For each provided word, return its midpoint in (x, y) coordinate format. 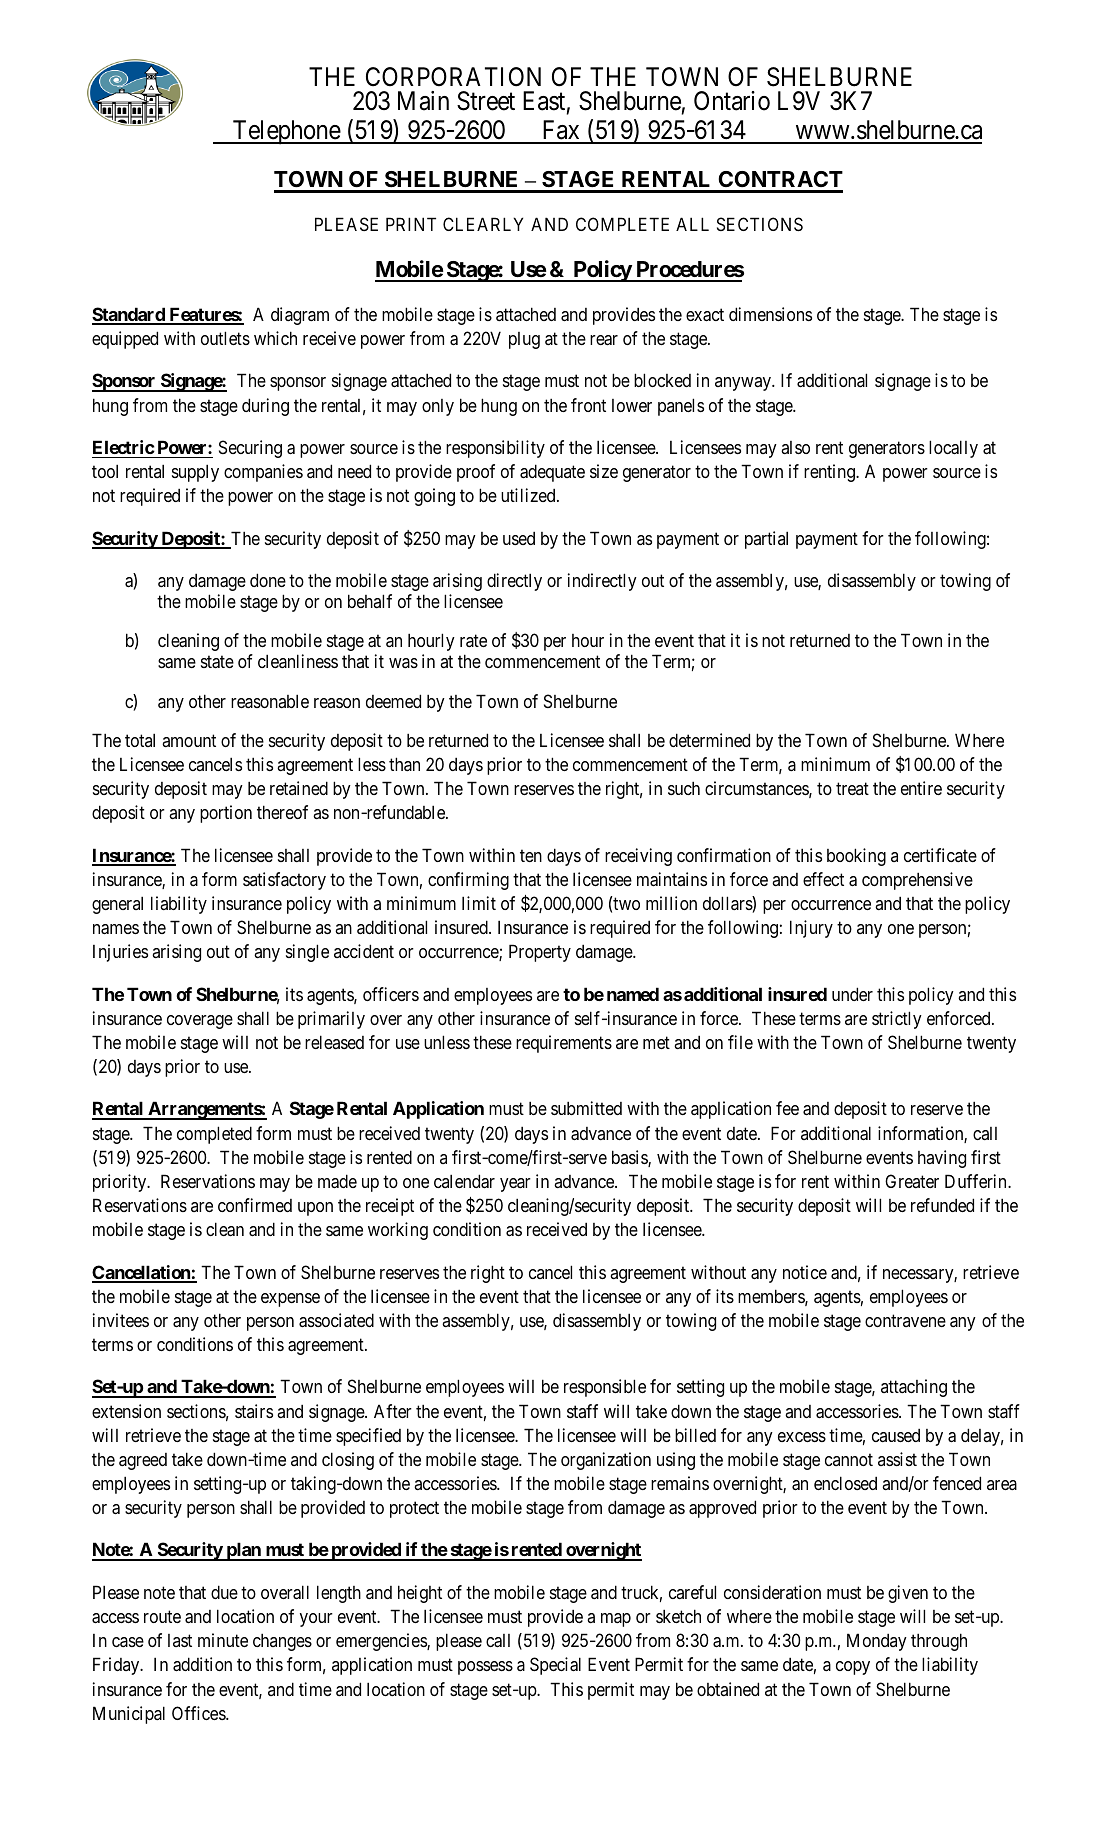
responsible (605, 1388)
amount (189, 740)
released (334, 1042)
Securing (250, 449)
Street (486, 101)
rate (473, 641)
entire (921, 788)
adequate (552, 473)
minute (223, 1640)
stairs (254, 1411)
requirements (564, 1044)
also (795, 447)
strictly (897, 1020)
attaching (914, 1388)
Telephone (286, 132)
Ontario (732, 101)
